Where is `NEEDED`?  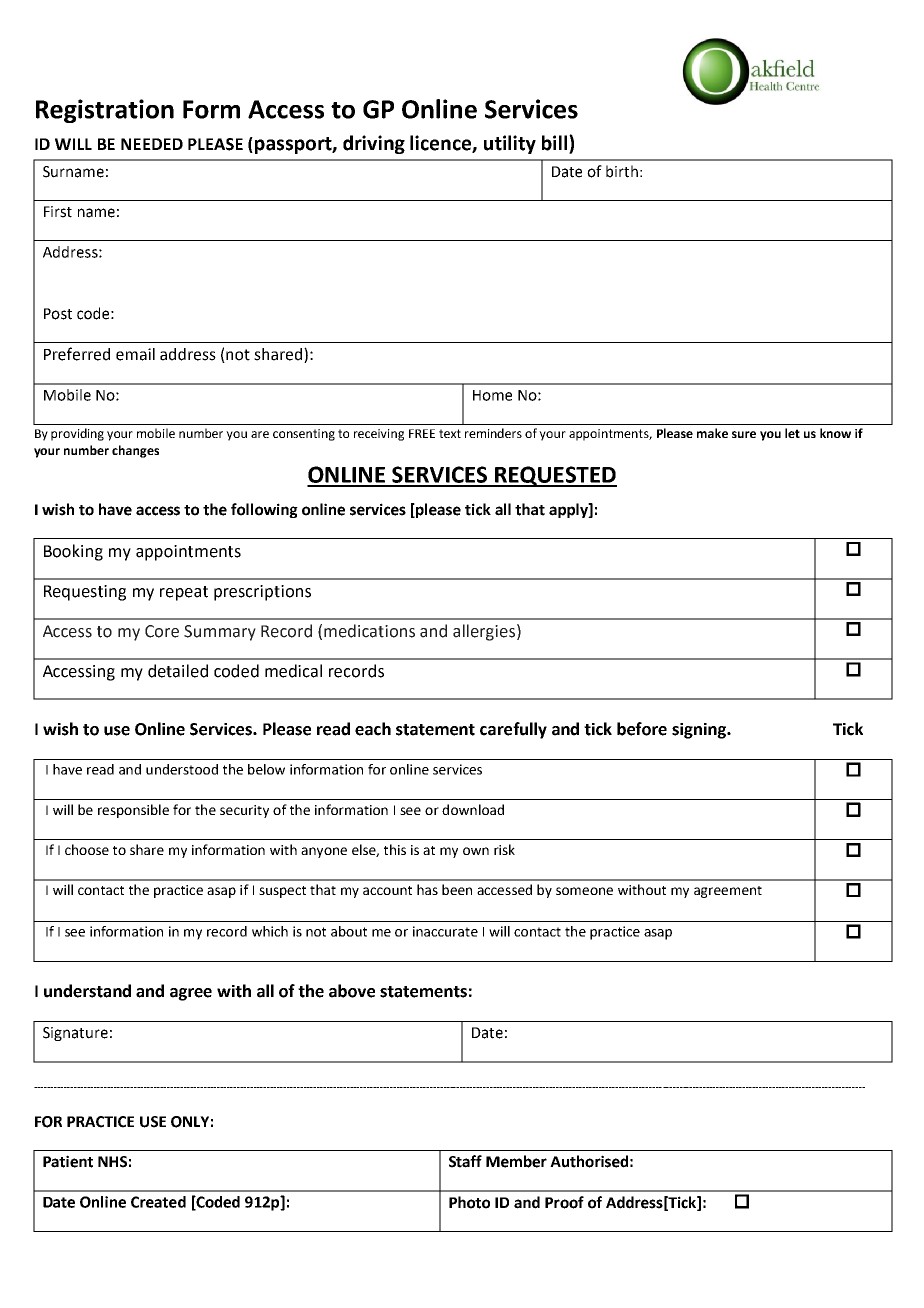
NEEDED is located at coordinates (152, 144).
